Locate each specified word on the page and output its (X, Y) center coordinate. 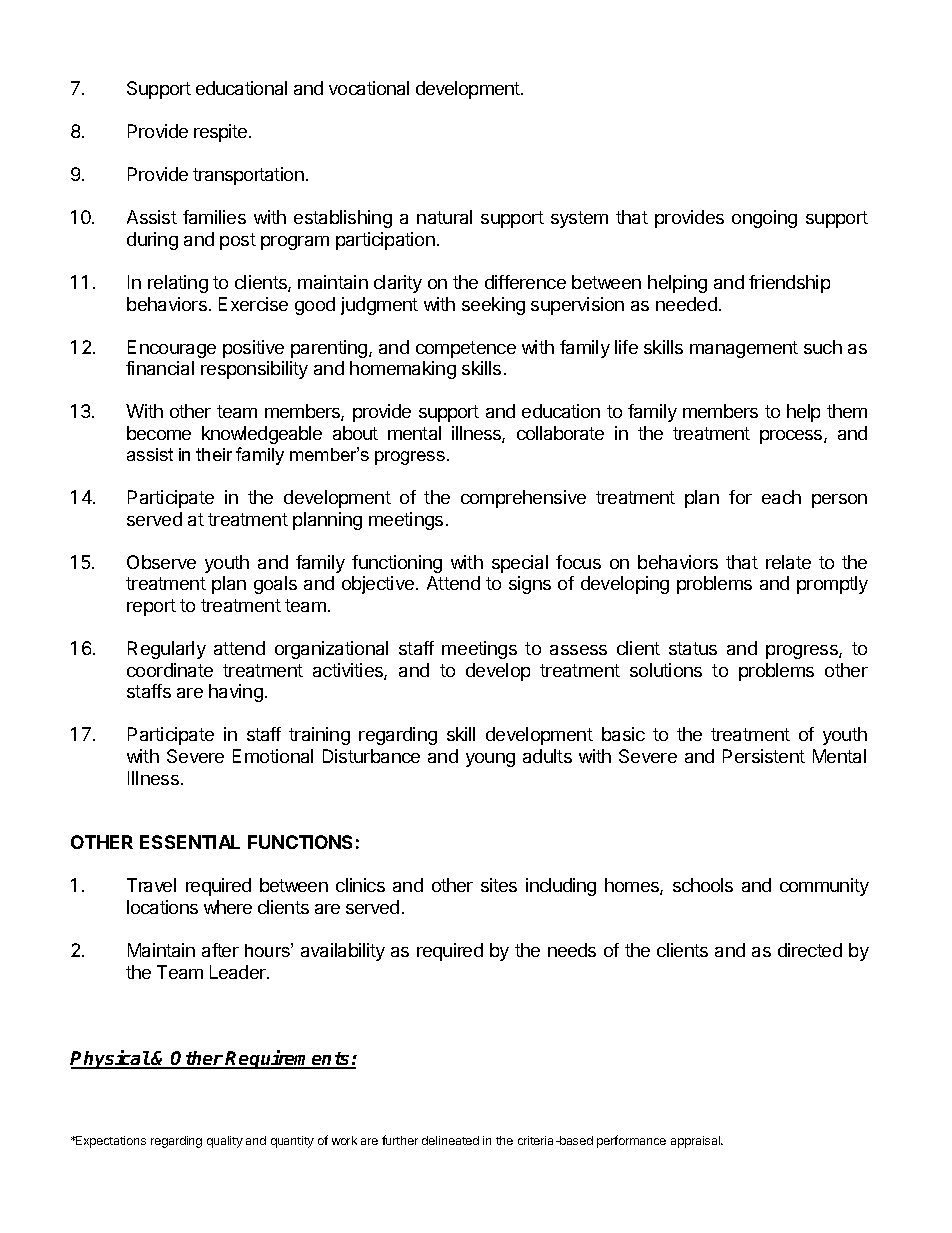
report (151, 607)
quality (225, 1142)
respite (222, 133)
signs (530, 585)
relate (788, 562)
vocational (369, 88)
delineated (450, 1140)
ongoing (764, 219)
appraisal (696, 1142)
